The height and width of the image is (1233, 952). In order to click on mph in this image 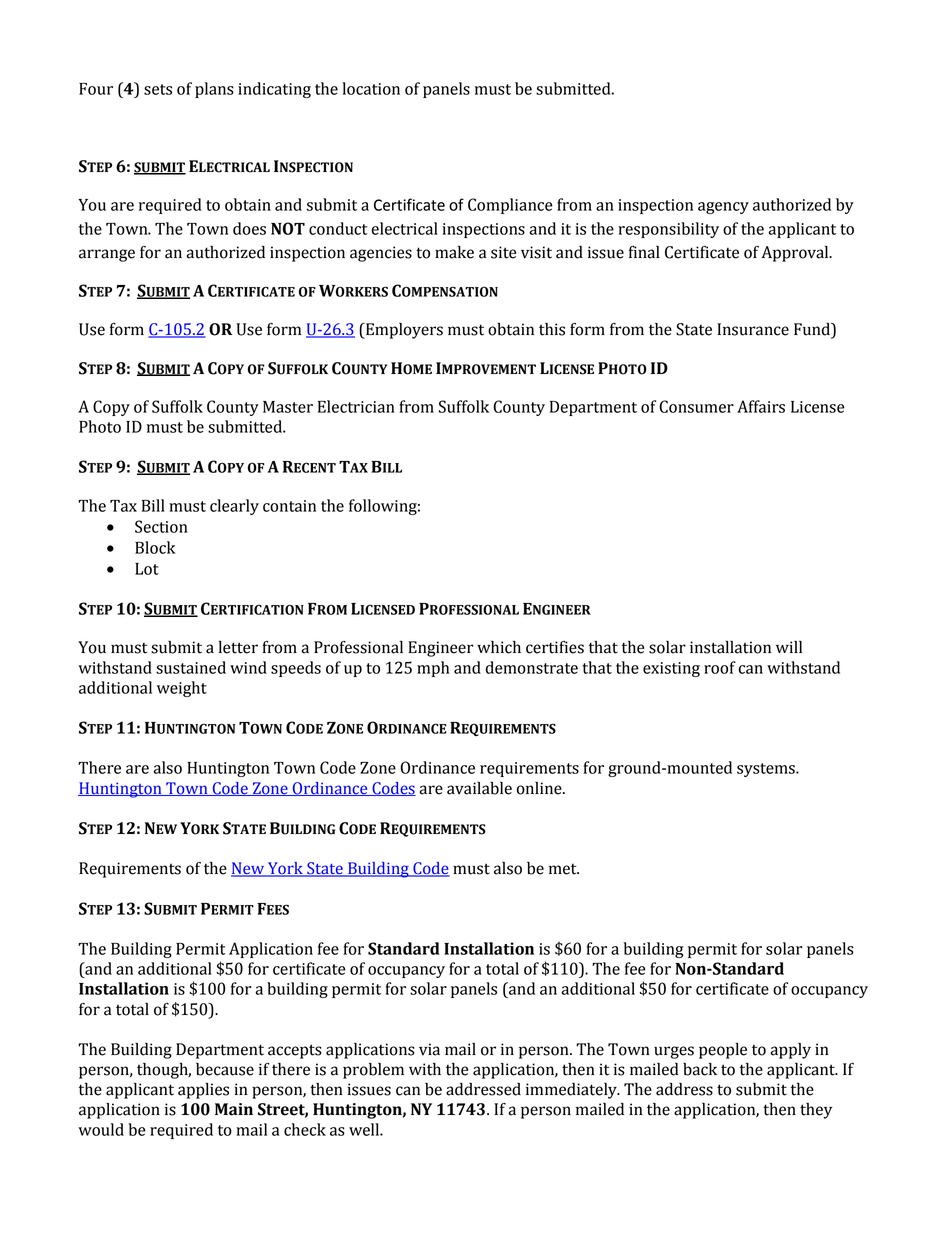, I will do `click(433, 669)`.
